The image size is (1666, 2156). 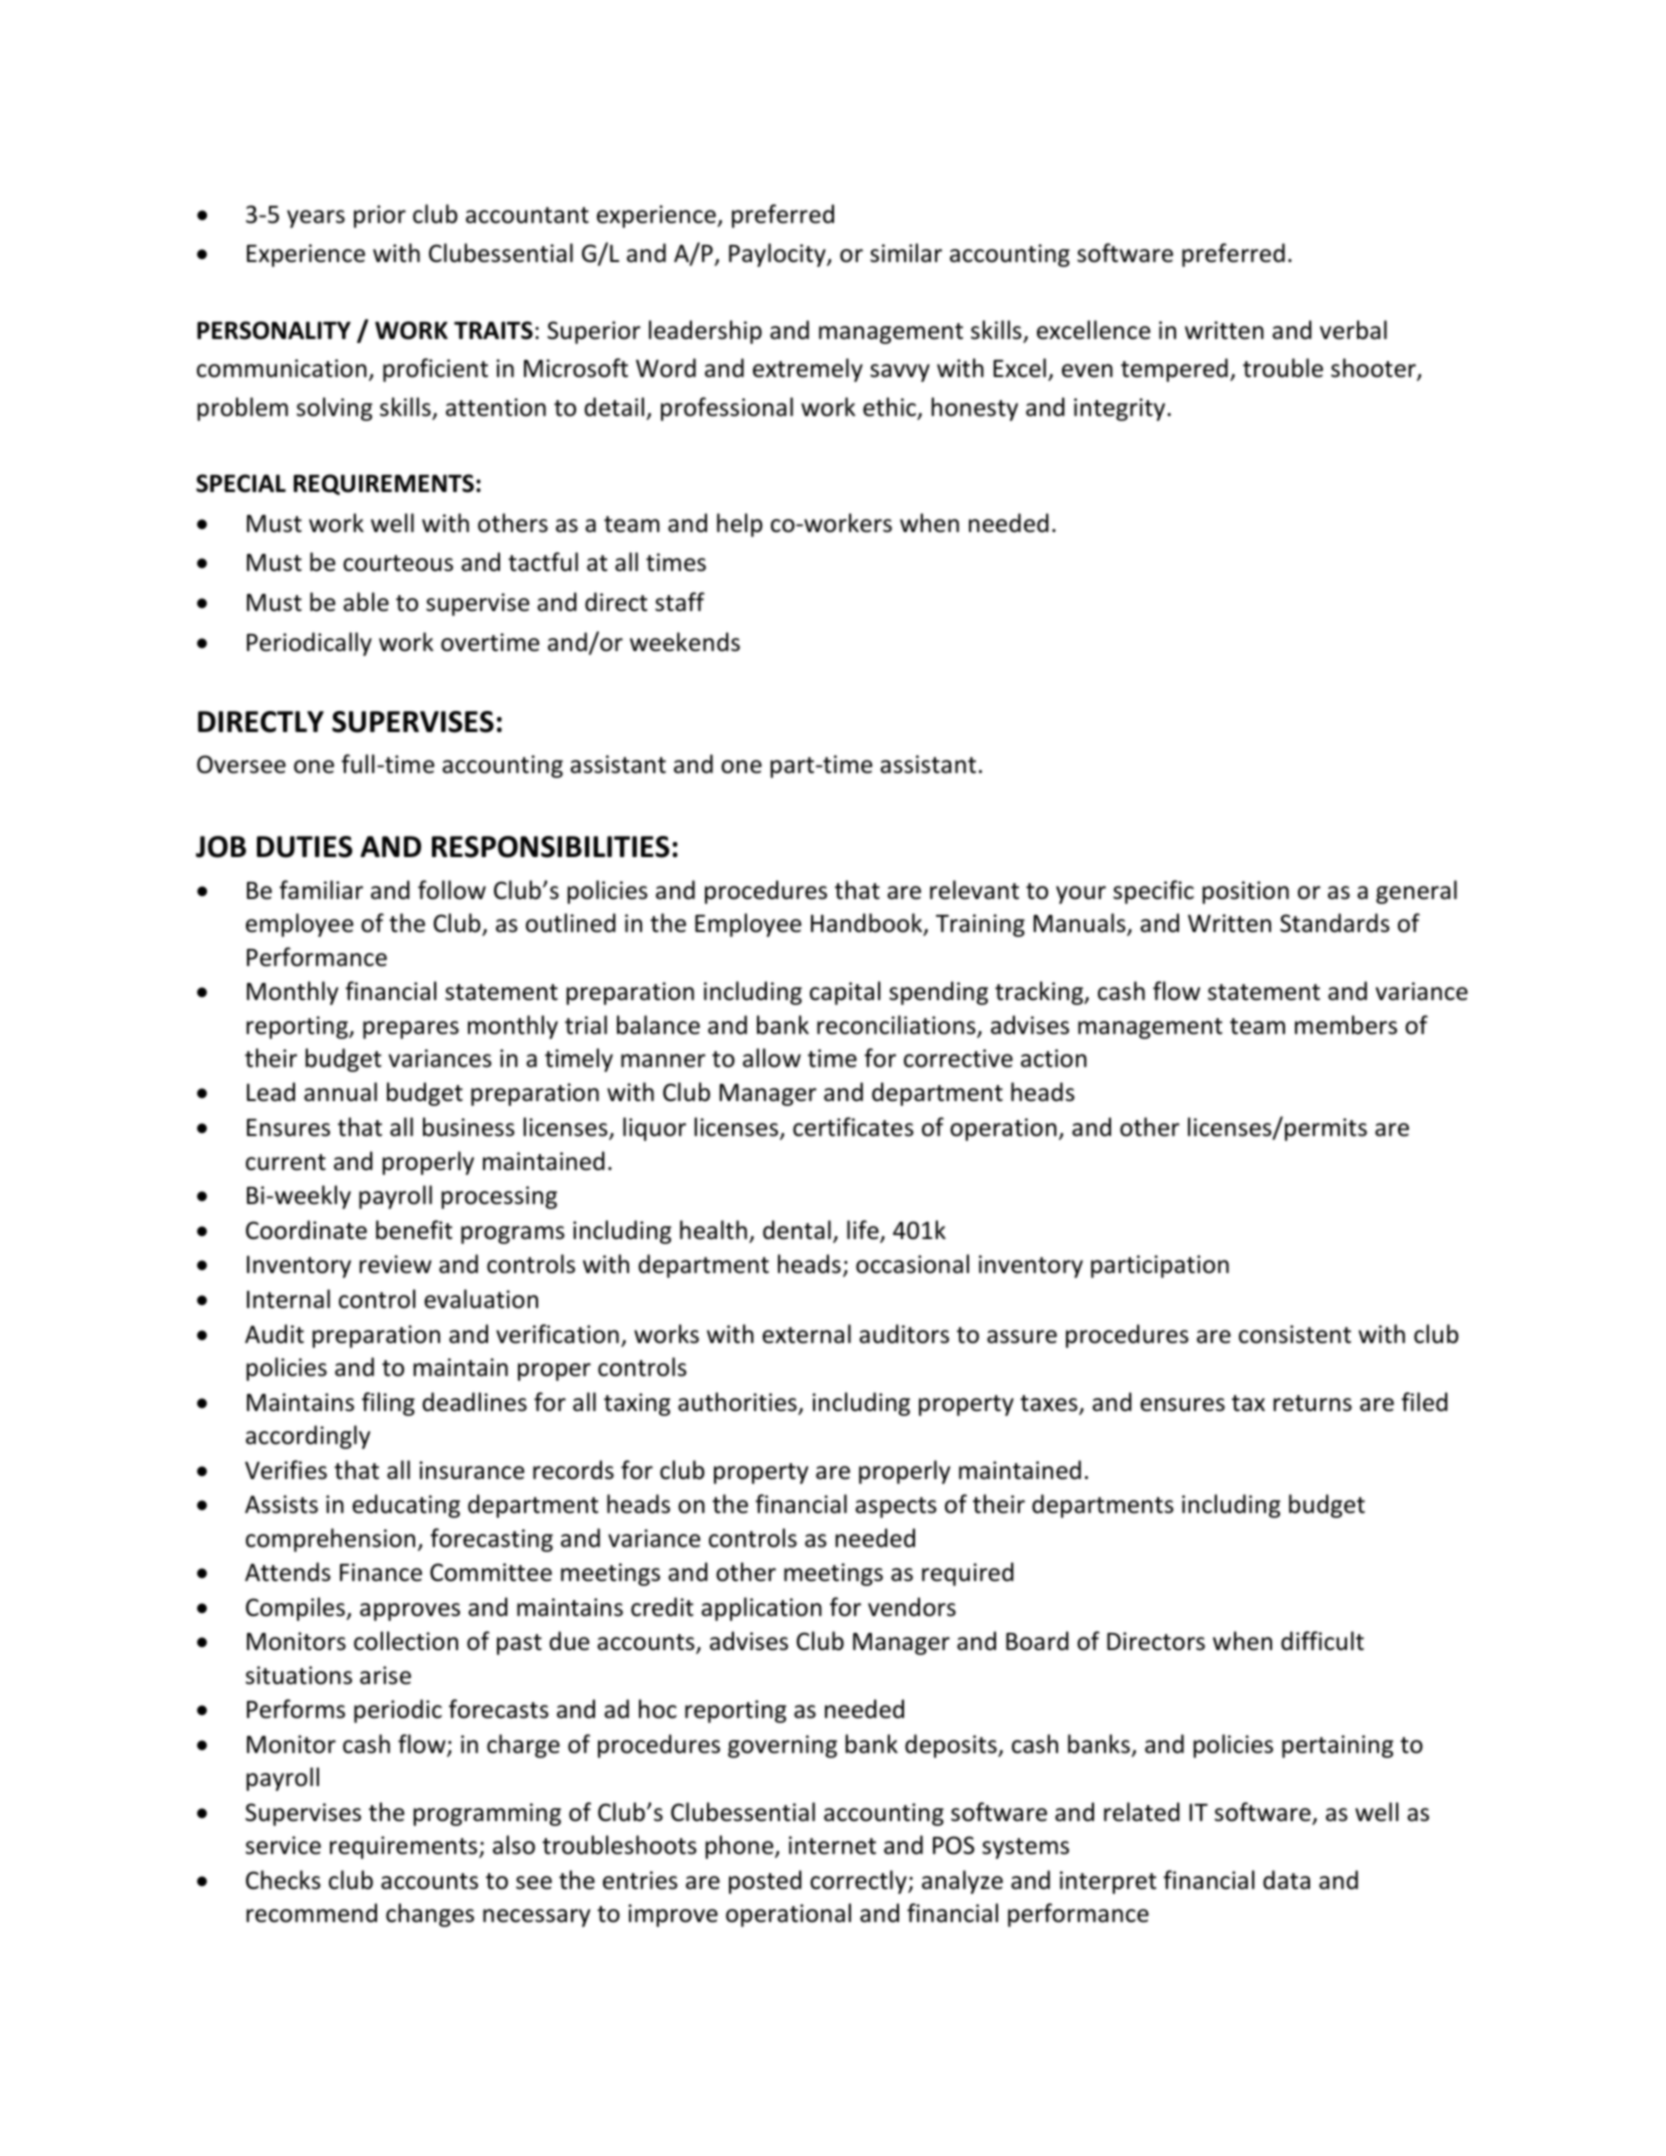 What do you see at coordinates (974, 890) in the screenshot?
I see `relevant` at bounding box center [974, 890].
